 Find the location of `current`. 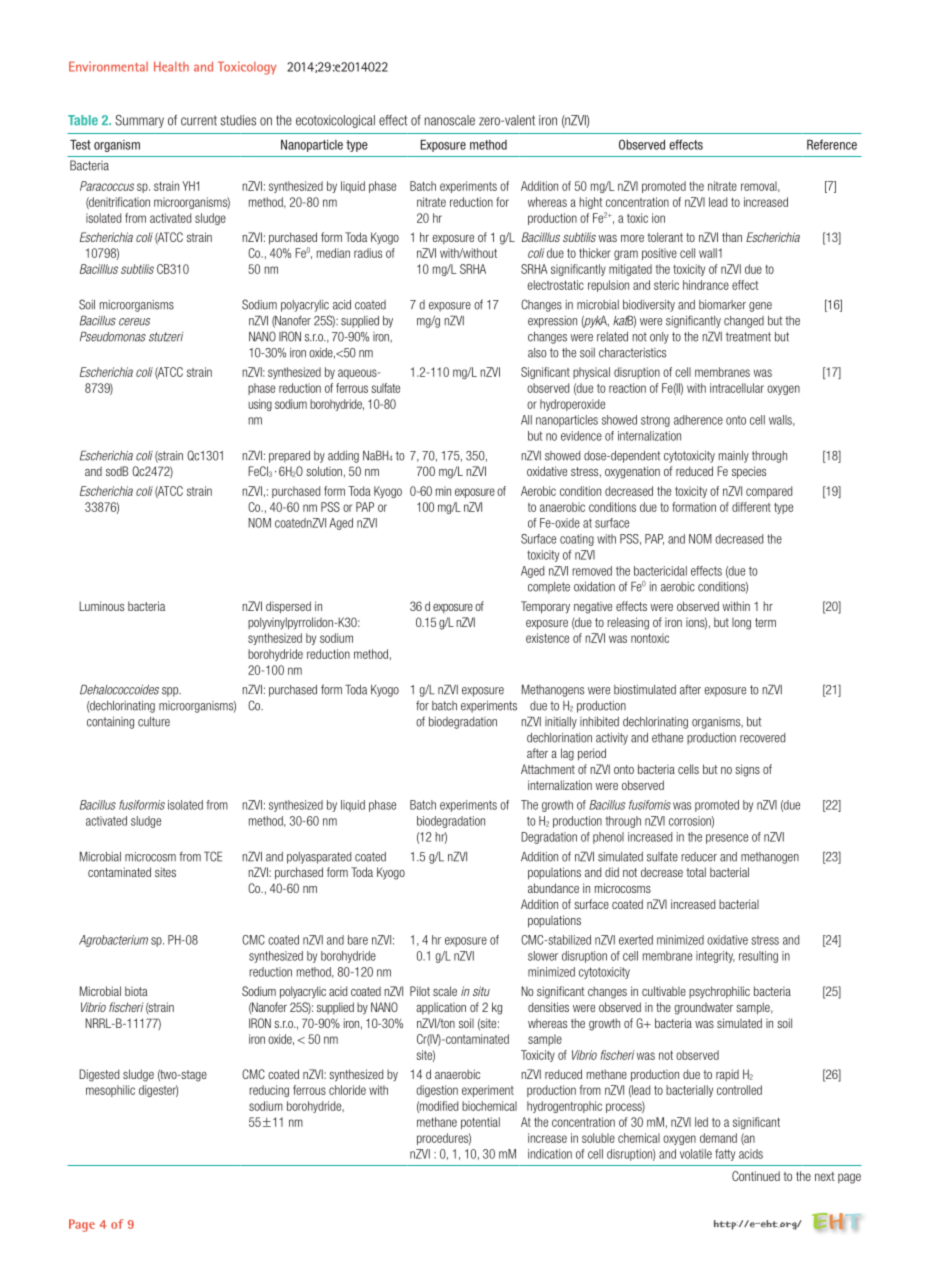

current is located at coordinates (199, 120).
